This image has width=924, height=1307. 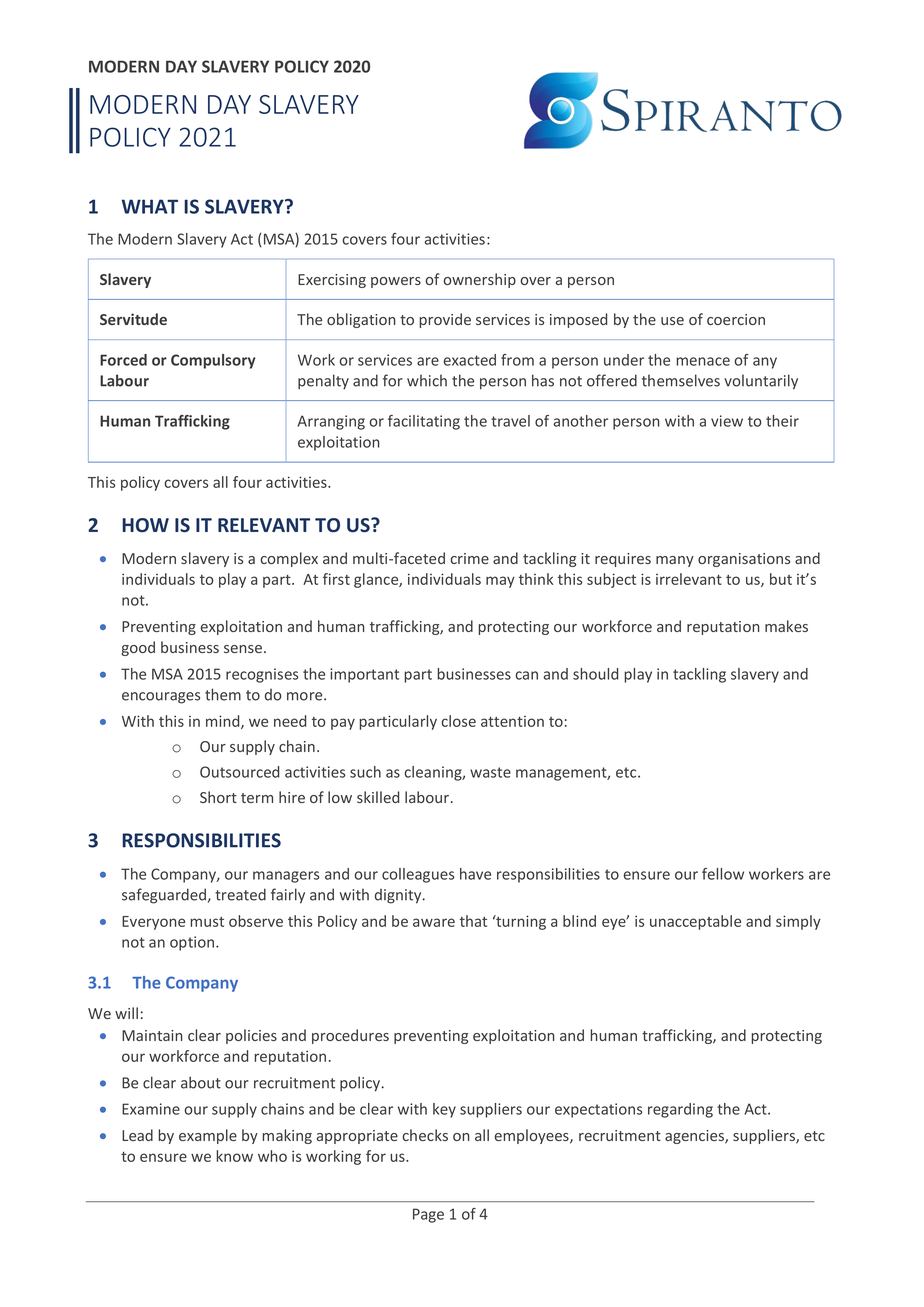 What do you see at coordinates (428, 1215) in the image?
I see `Page` at bounding box center [428, 1215].
